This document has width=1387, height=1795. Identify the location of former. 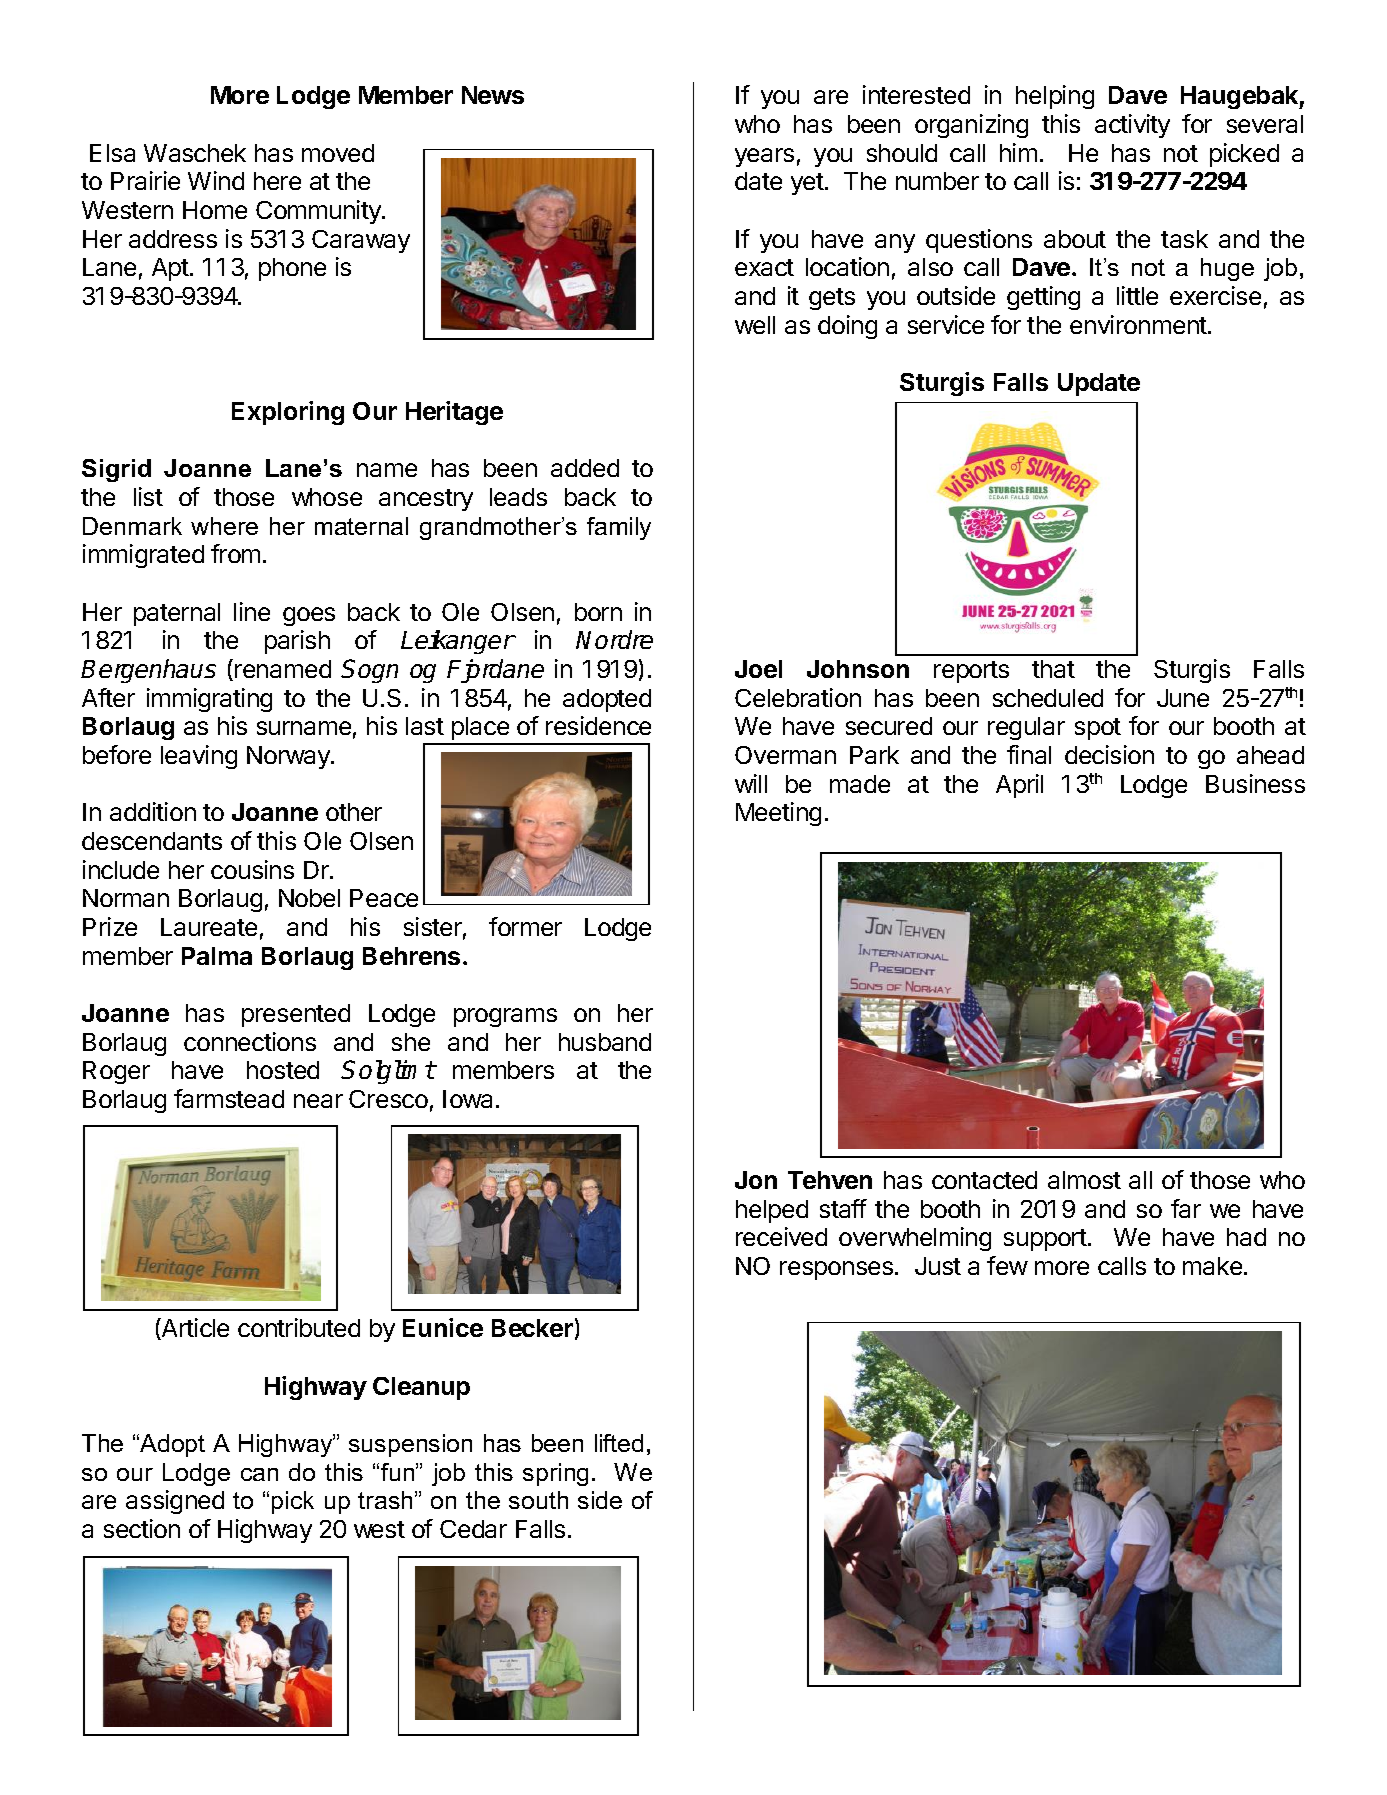
(525, 926).
